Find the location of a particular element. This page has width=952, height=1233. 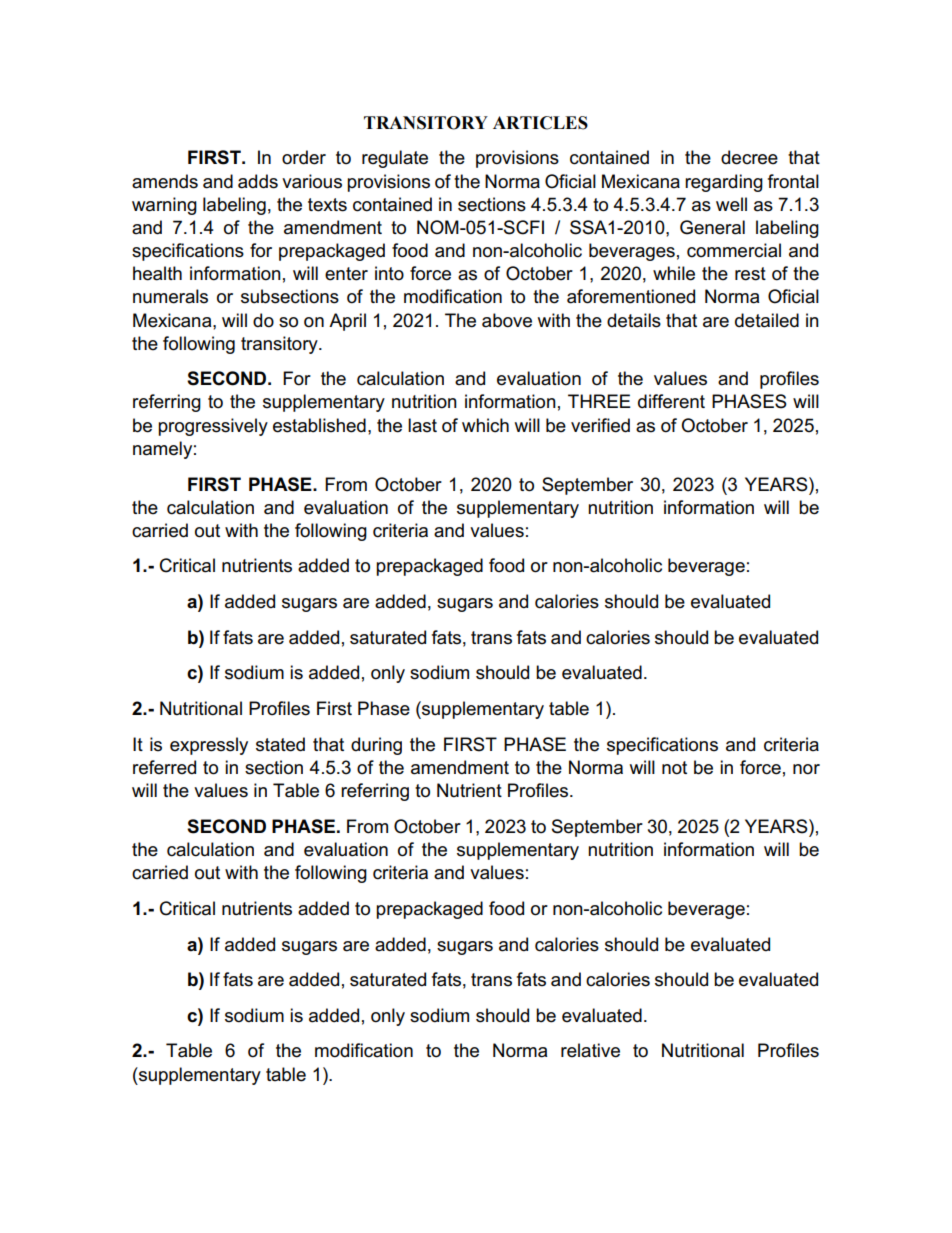

progressively is located at coordinates (213, 427).
